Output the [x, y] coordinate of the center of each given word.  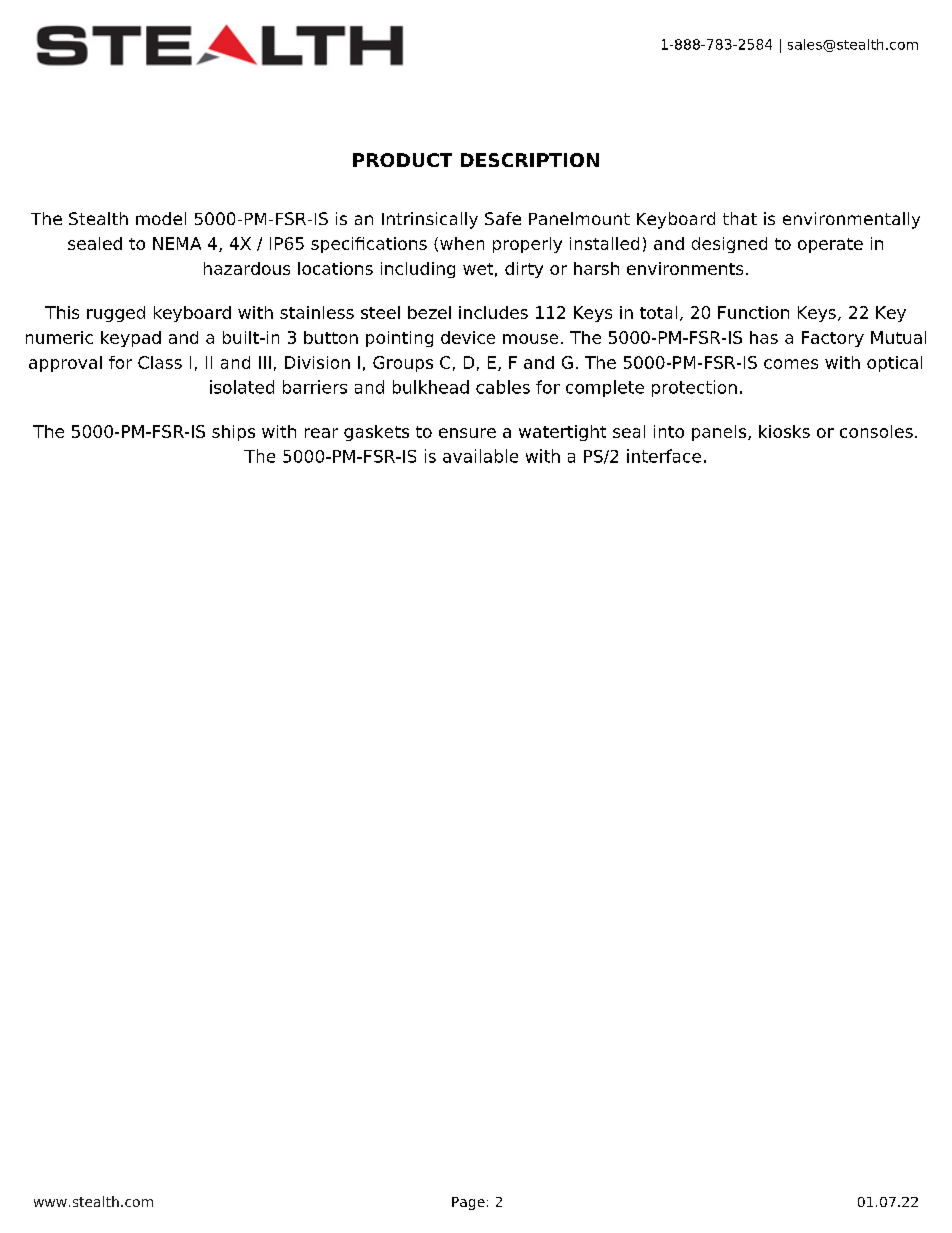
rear [321, 433]
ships [233, 433]
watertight [562, 433]
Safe [503, 218]
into [669, 431]
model [161, 218]
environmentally [851, 220]
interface [664, 456]
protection [694, 388]
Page [468, 1203]
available [480, 456]
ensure [467, 433]
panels [720, 433]
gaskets [376, 433]
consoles [876, 431]
